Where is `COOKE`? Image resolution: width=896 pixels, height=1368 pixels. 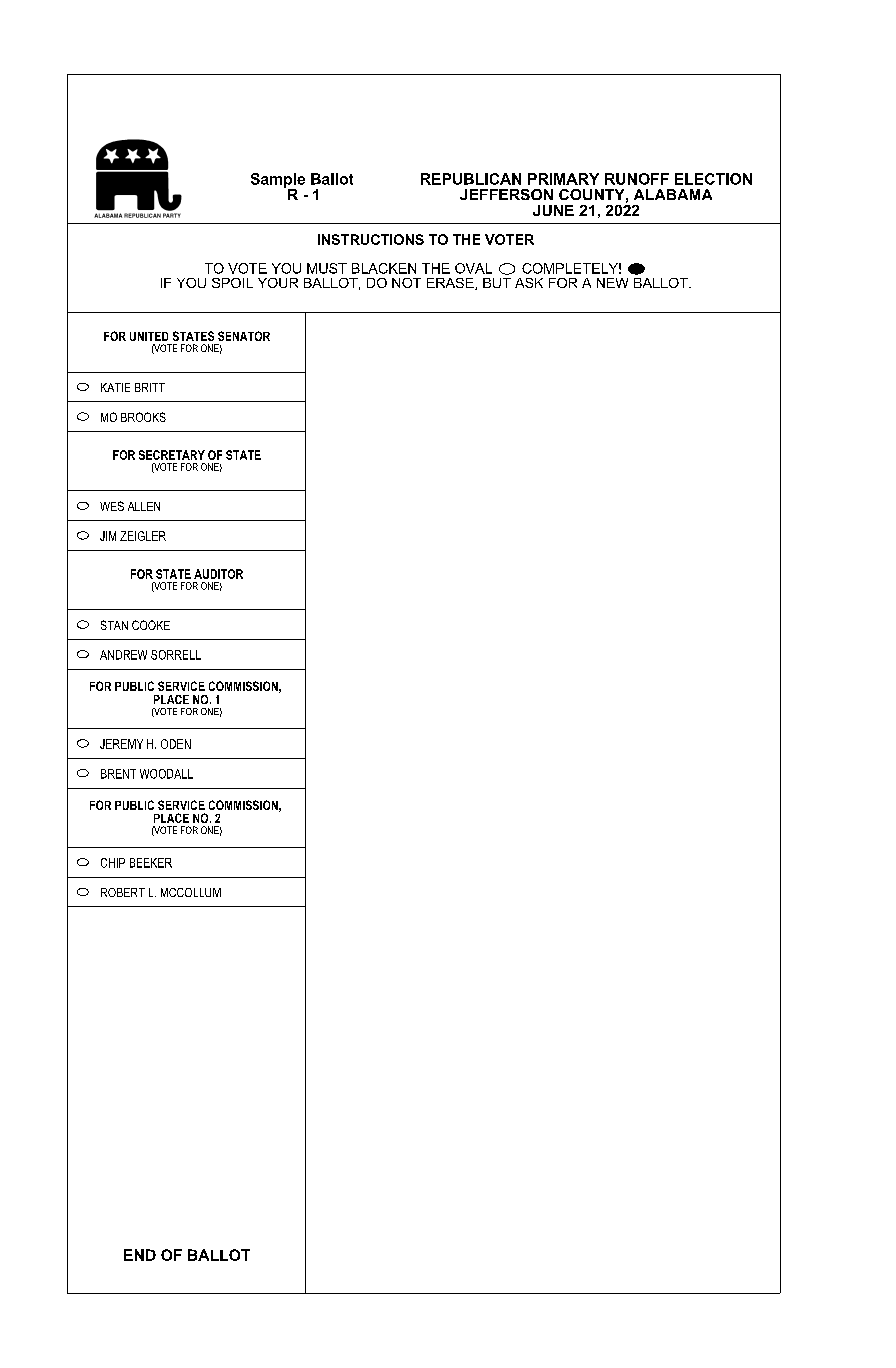
COOKE is located at coordinates (151, 625).
